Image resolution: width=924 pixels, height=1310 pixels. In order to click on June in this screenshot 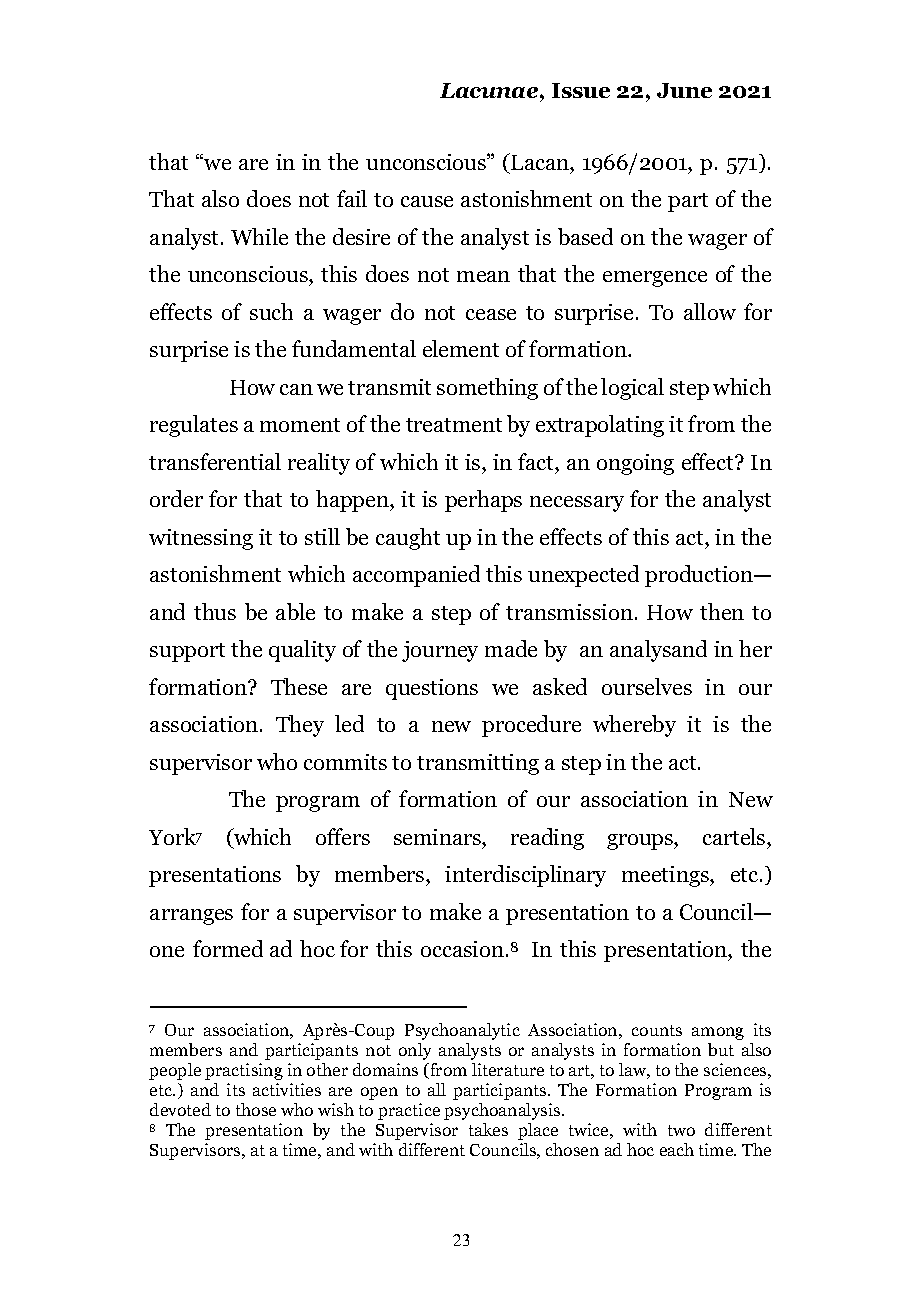, I will do `click(684, 90)`.
